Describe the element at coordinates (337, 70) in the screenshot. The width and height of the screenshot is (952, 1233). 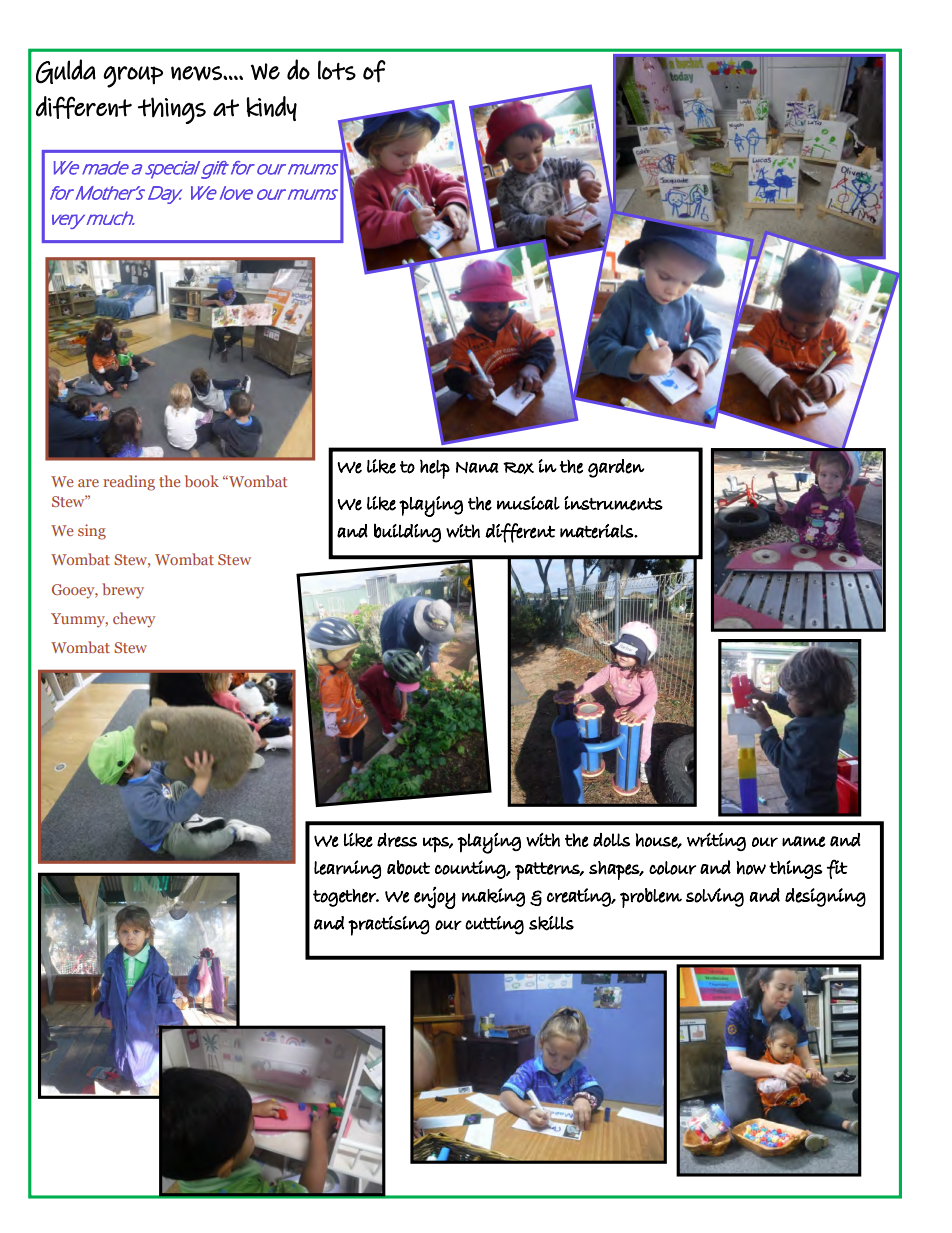
I see `lots` at that location.
